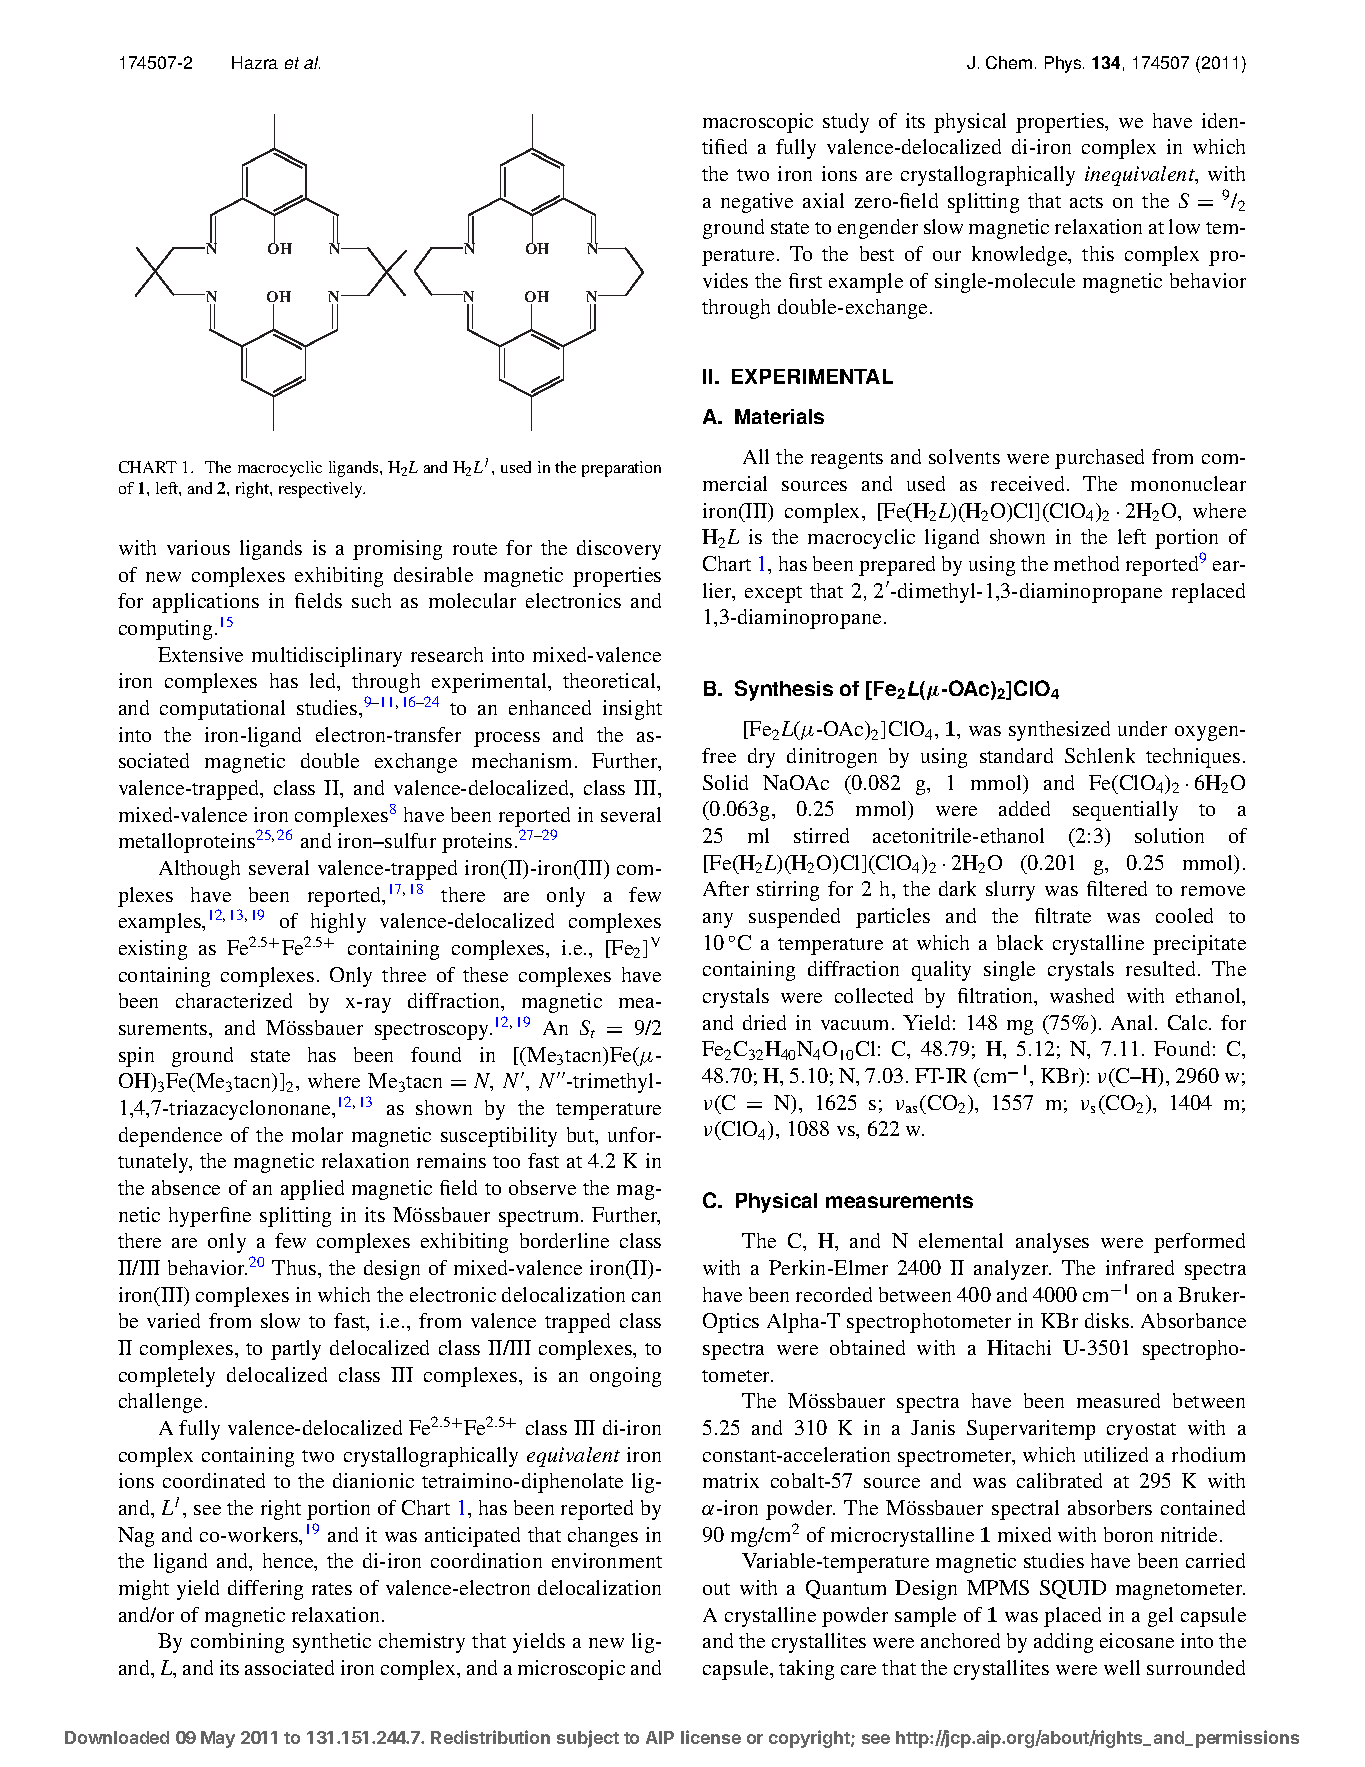 This screenshot has height=1767, width=1365. Describe the element at coordinates (1122, 1667) in the screenshot. I see `well` at that location.
